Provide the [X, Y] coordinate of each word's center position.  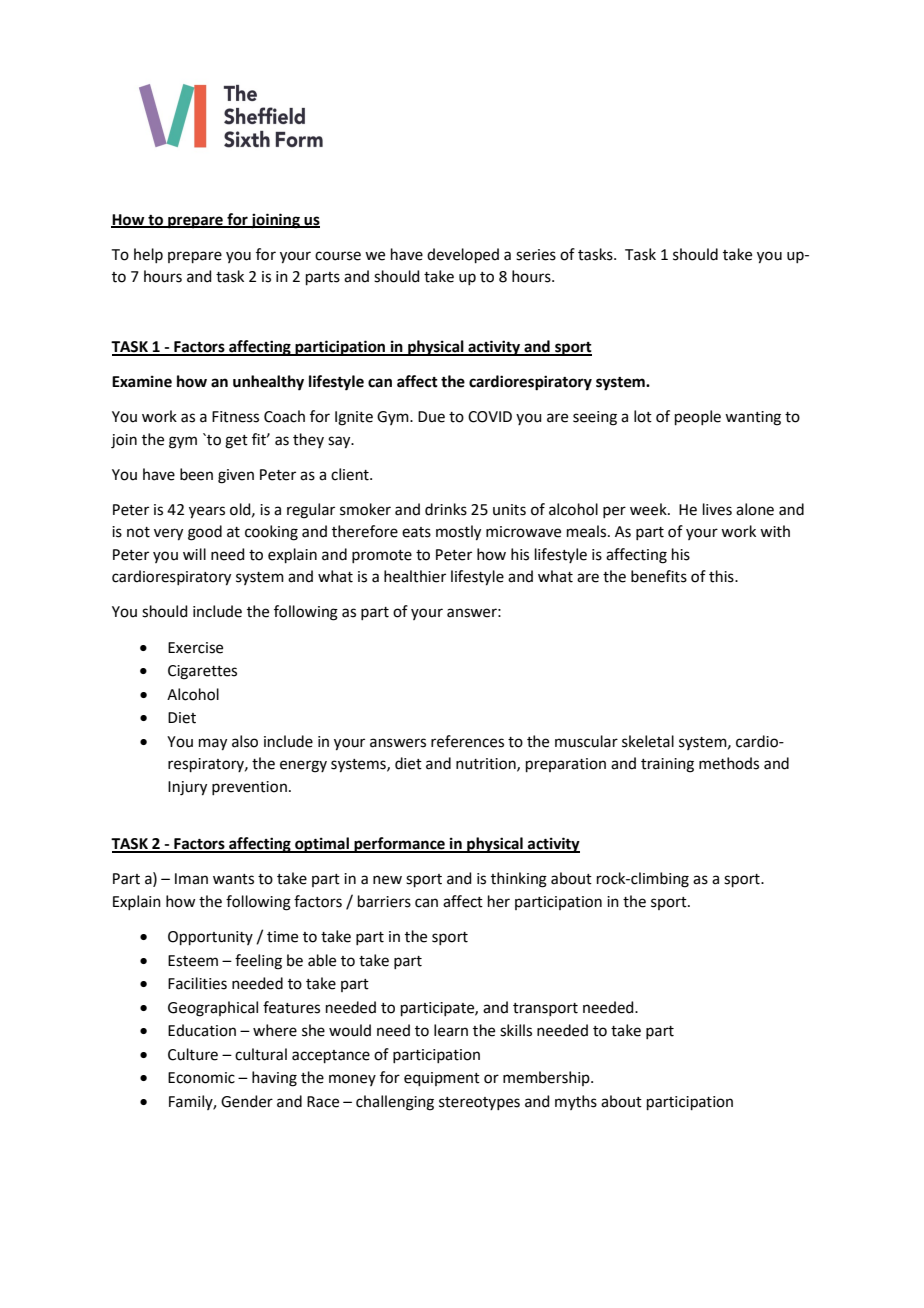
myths [576, 1102]
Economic [201, 1078]
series [536, 255]
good [205, 533]
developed [463, 255]
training [667, 765]
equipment [442, 1079]
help [148, 255]
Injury [187, 788]
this [722, 576]
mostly [458, 533]
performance [399, 845]
